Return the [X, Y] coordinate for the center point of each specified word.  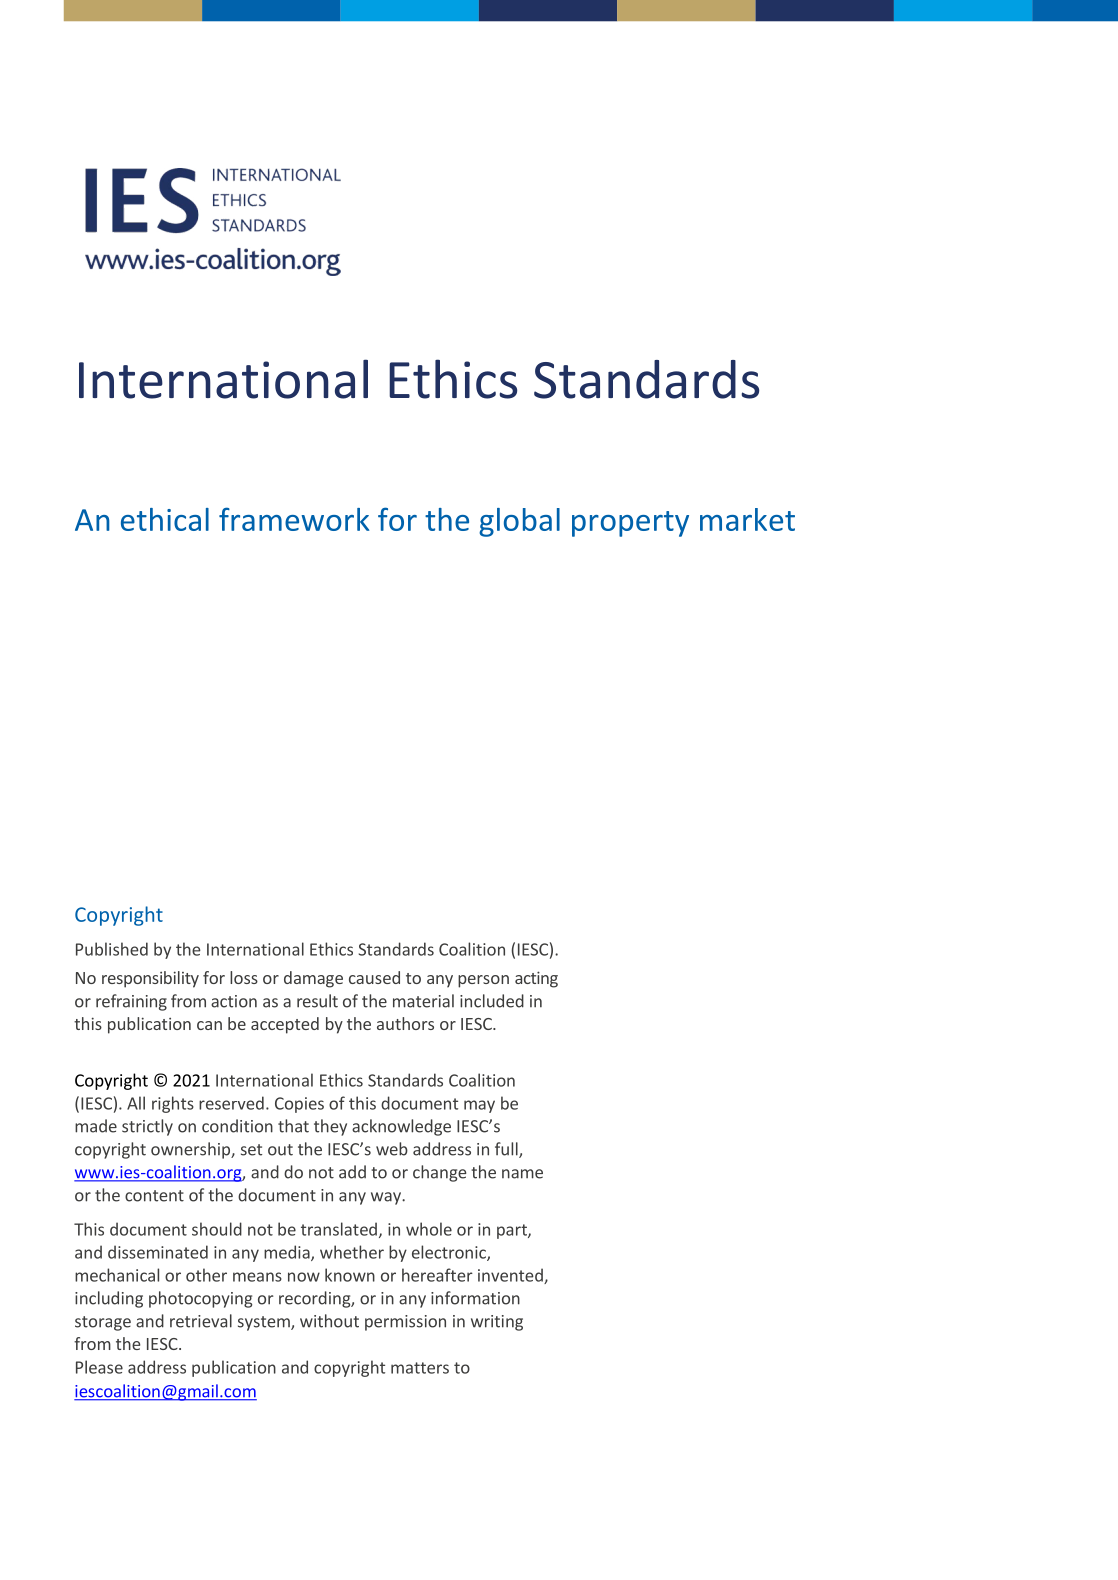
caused [374, 977]
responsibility [150, 979]
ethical [165, 519]
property [630, 524]
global [519, 522]
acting [536, 979]
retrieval [201, 1321]
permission [405, 1323]
